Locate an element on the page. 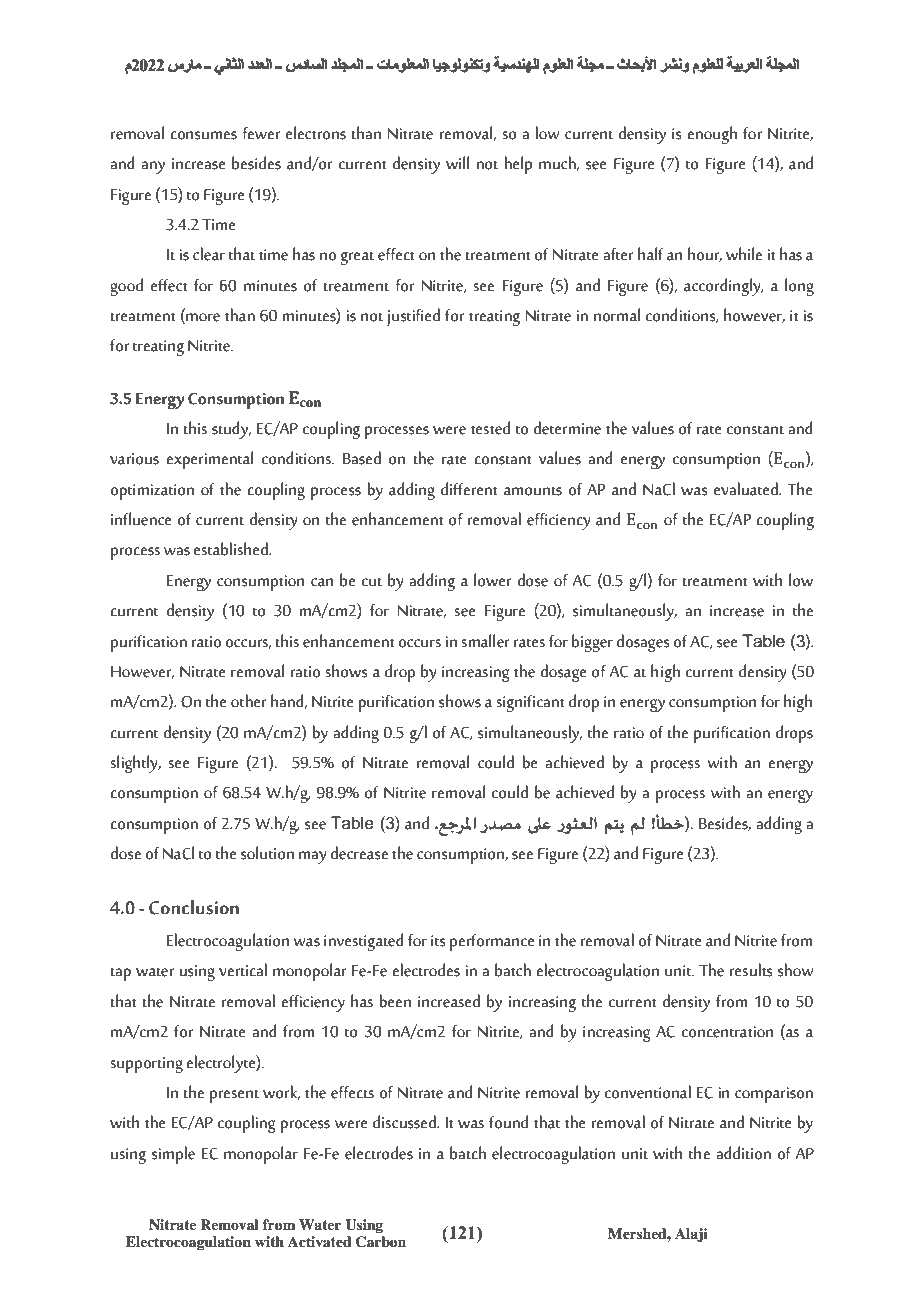 This page has width=924, height=1308. different is located at coordinates (469, 489).
